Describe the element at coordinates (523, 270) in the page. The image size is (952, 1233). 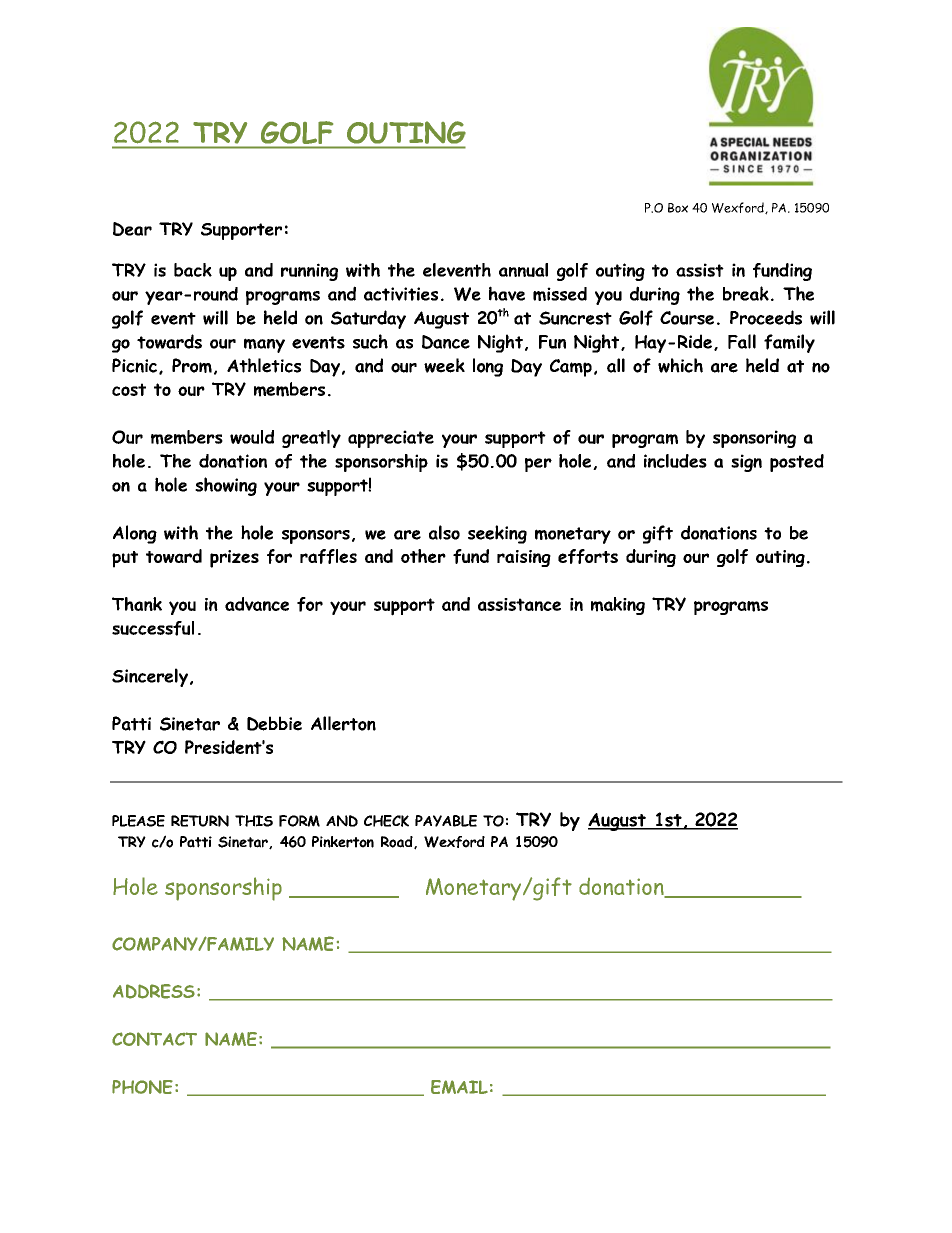
I see `annual` at that location.
